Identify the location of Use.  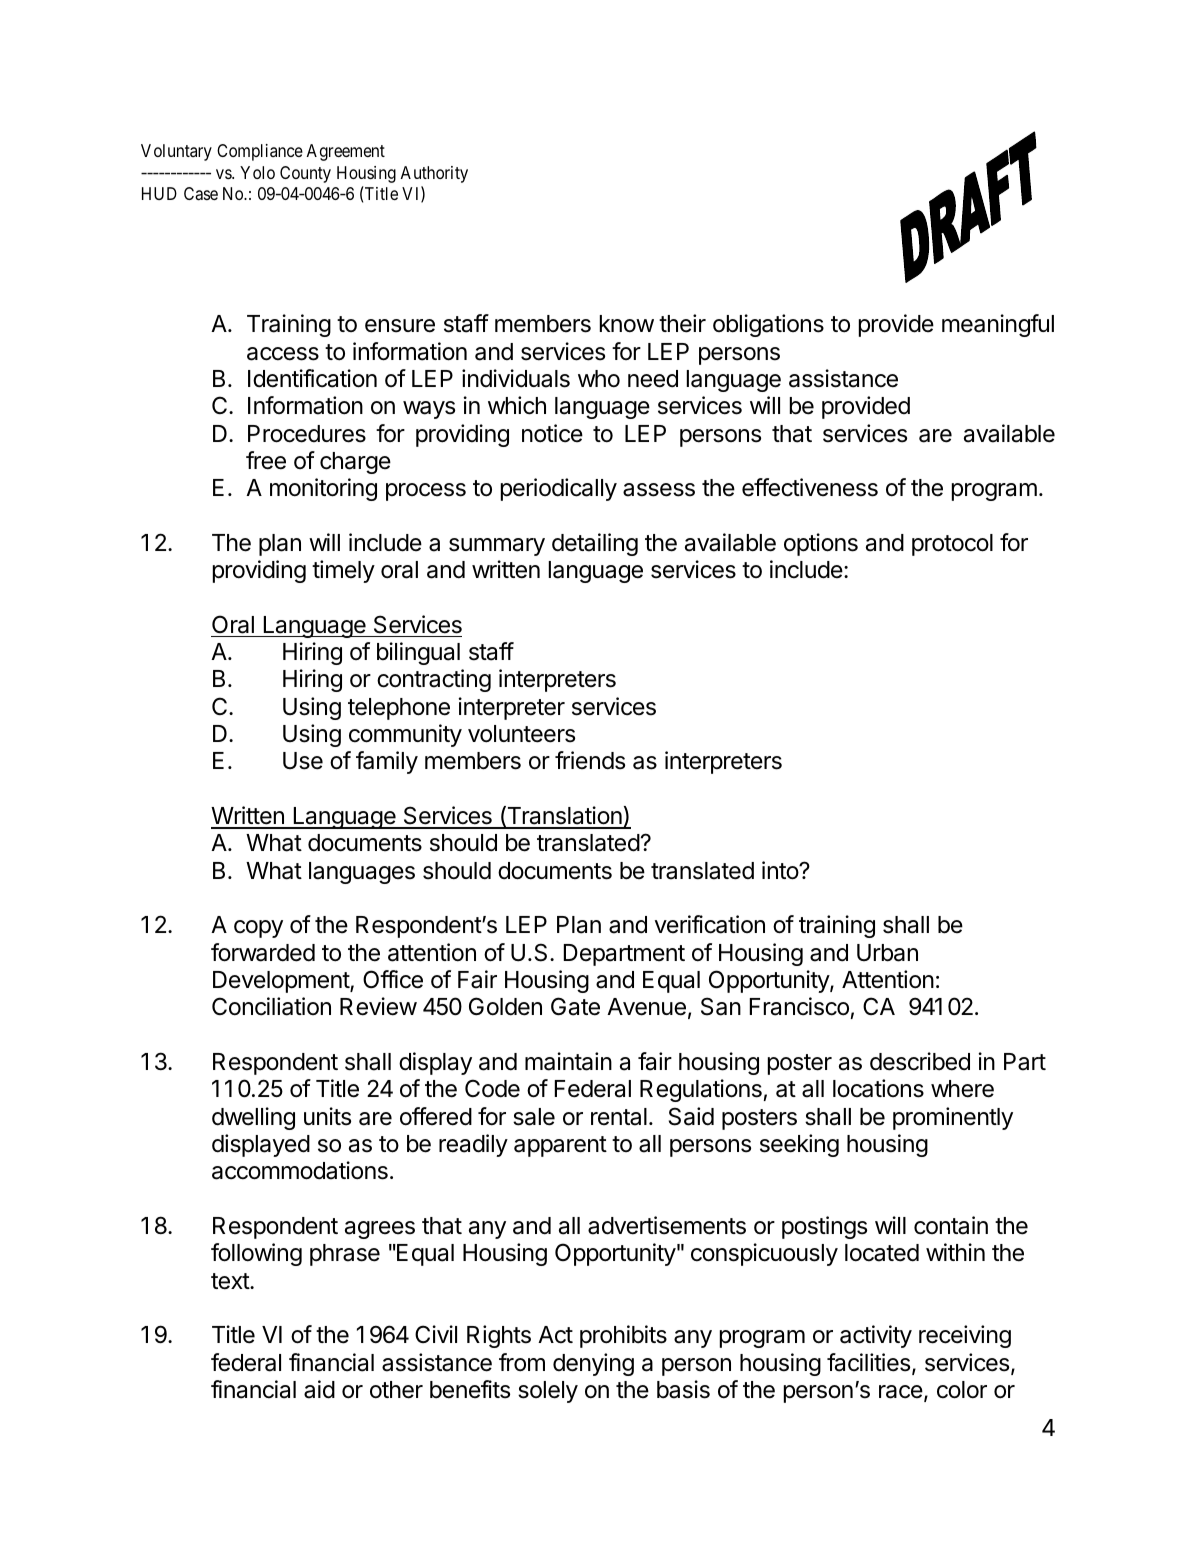
(303, 761).
